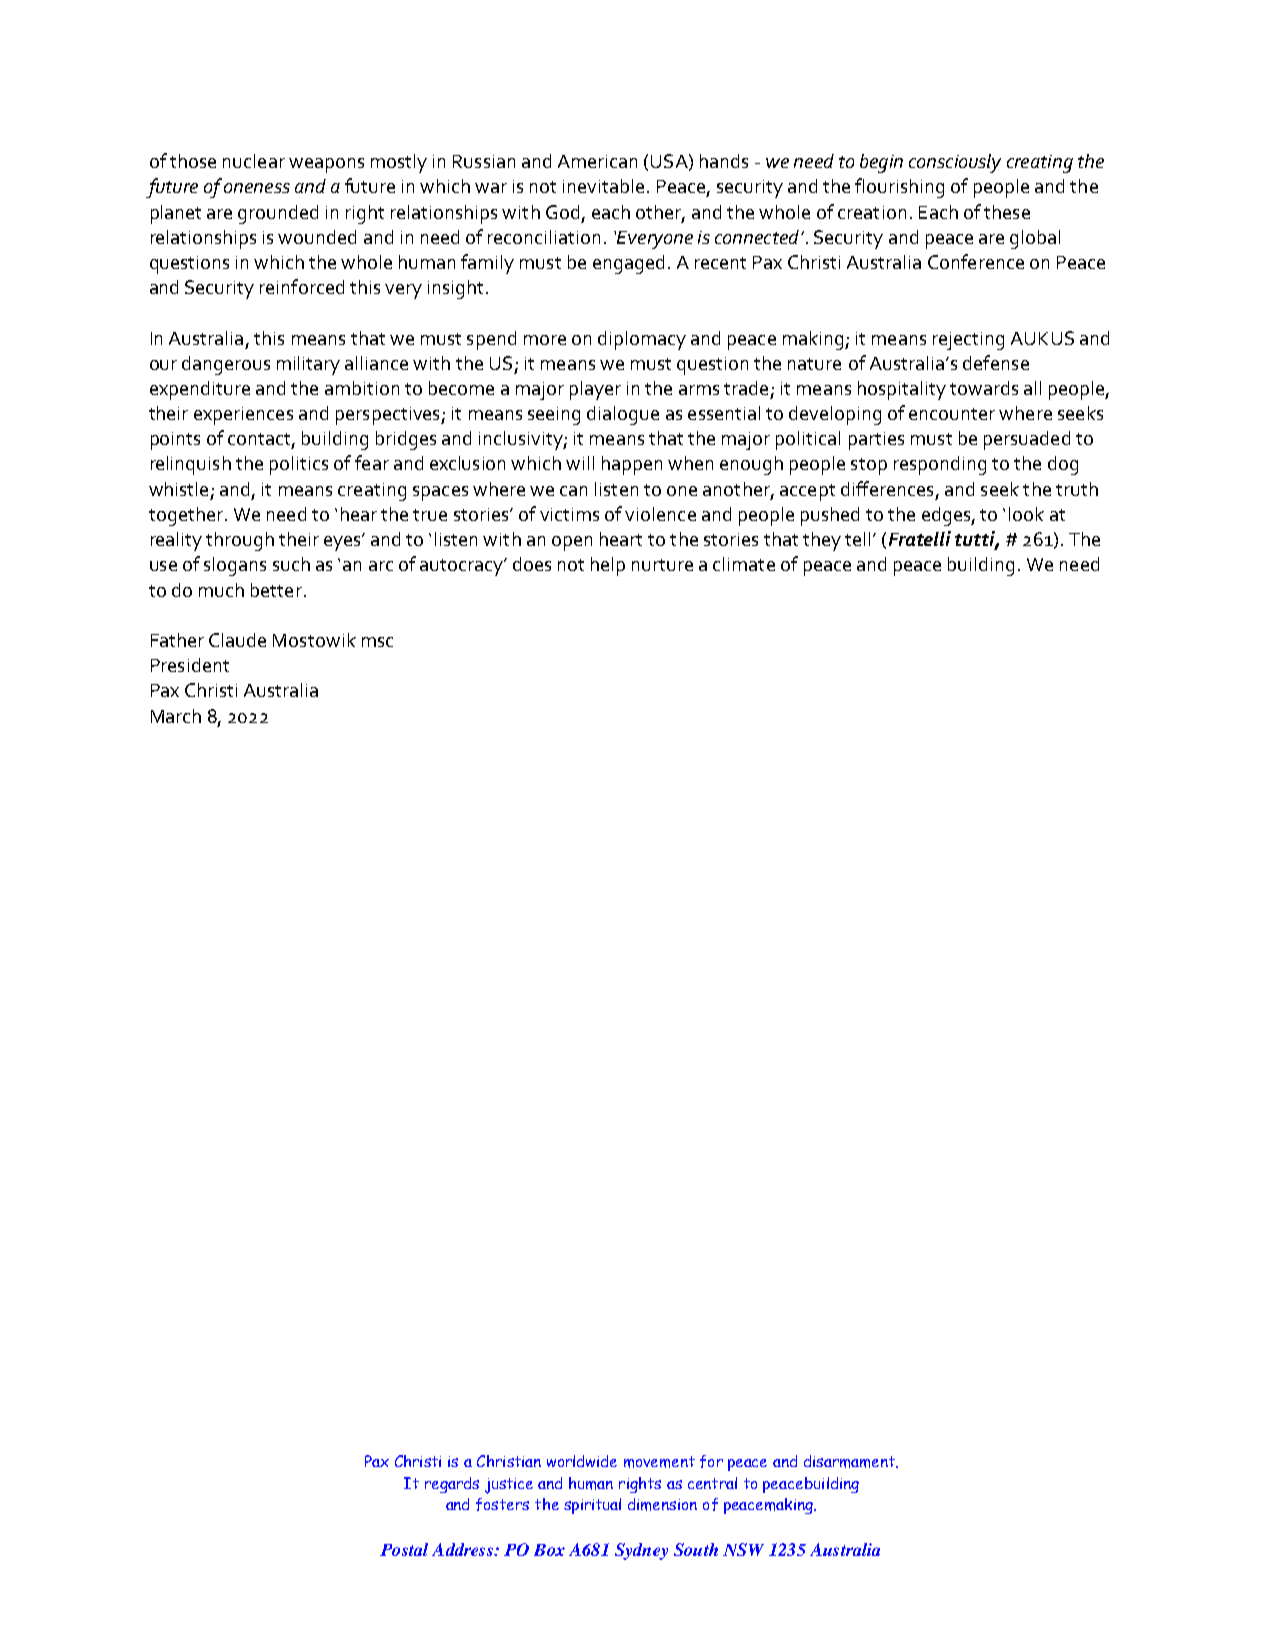 The height and width of the image is (1634, 1263). What do you see at coordinates (822, 541) in the image?
I see `they` at bounding box center [822, 541].
